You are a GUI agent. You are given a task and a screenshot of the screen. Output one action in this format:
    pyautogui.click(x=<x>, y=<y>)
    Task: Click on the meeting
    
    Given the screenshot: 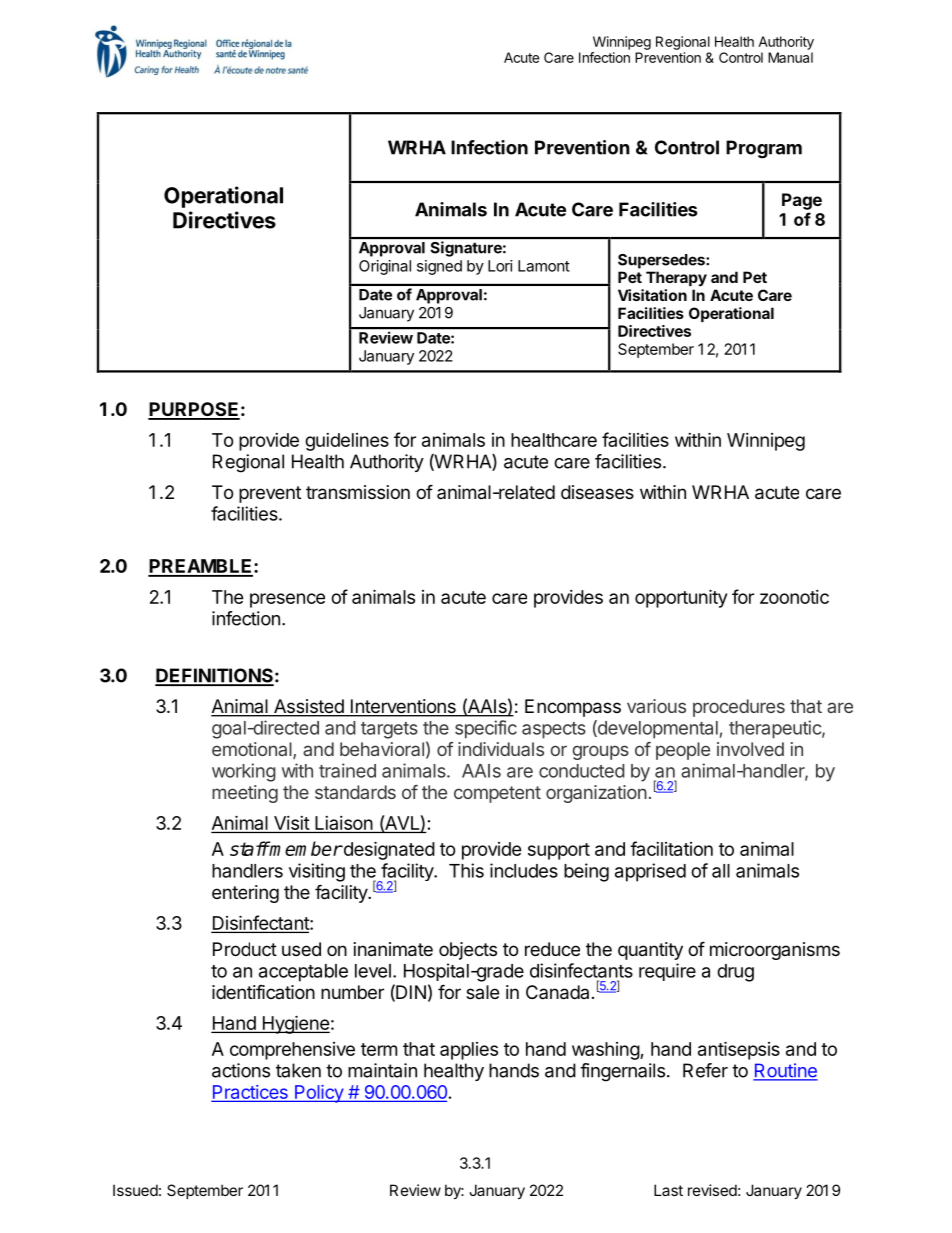 What is the action you would take?
    pyautogui.click(x=245, y=794)
